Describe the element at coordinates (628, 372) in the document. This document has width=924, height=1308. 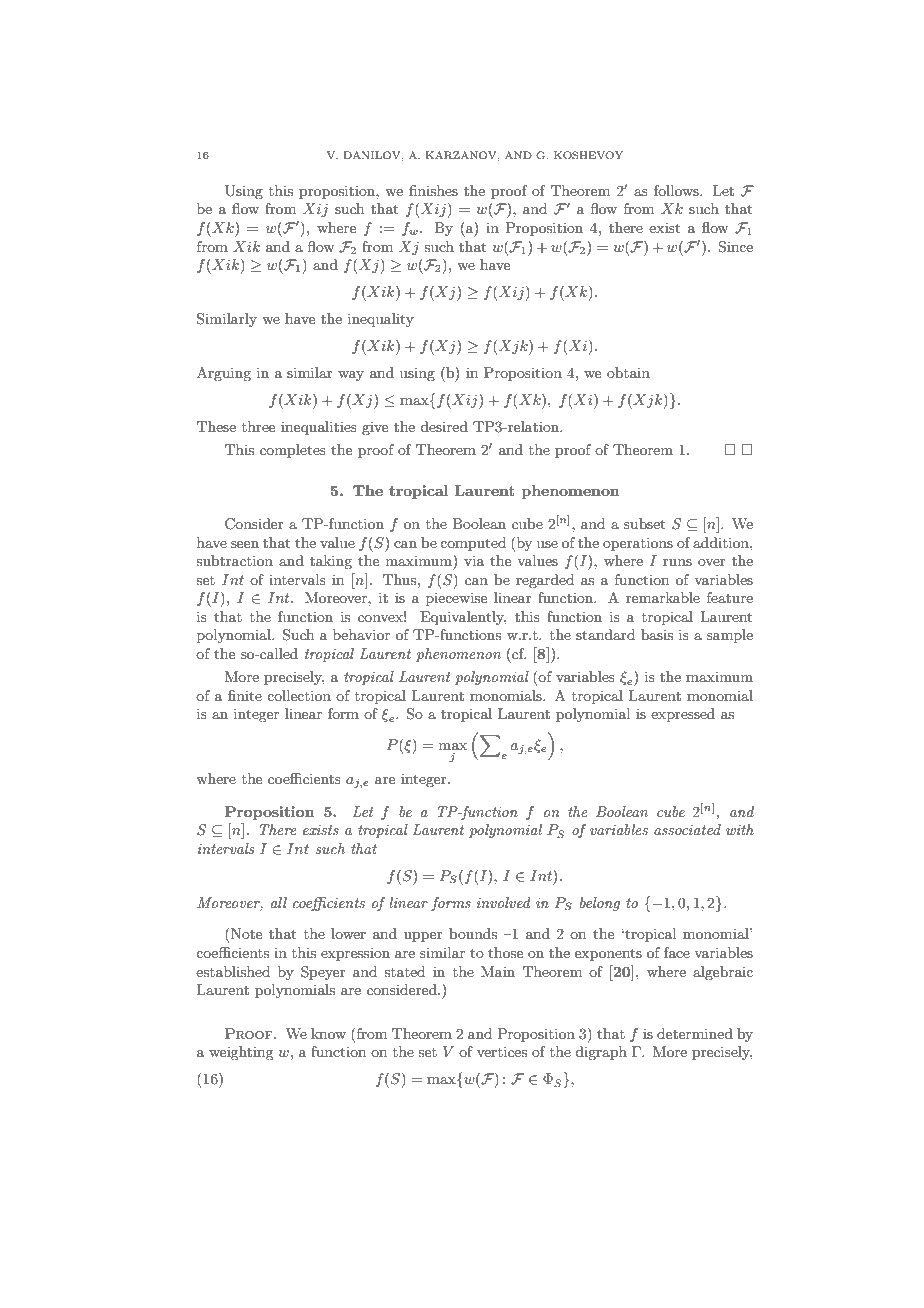
I see `obtain` at that location.
